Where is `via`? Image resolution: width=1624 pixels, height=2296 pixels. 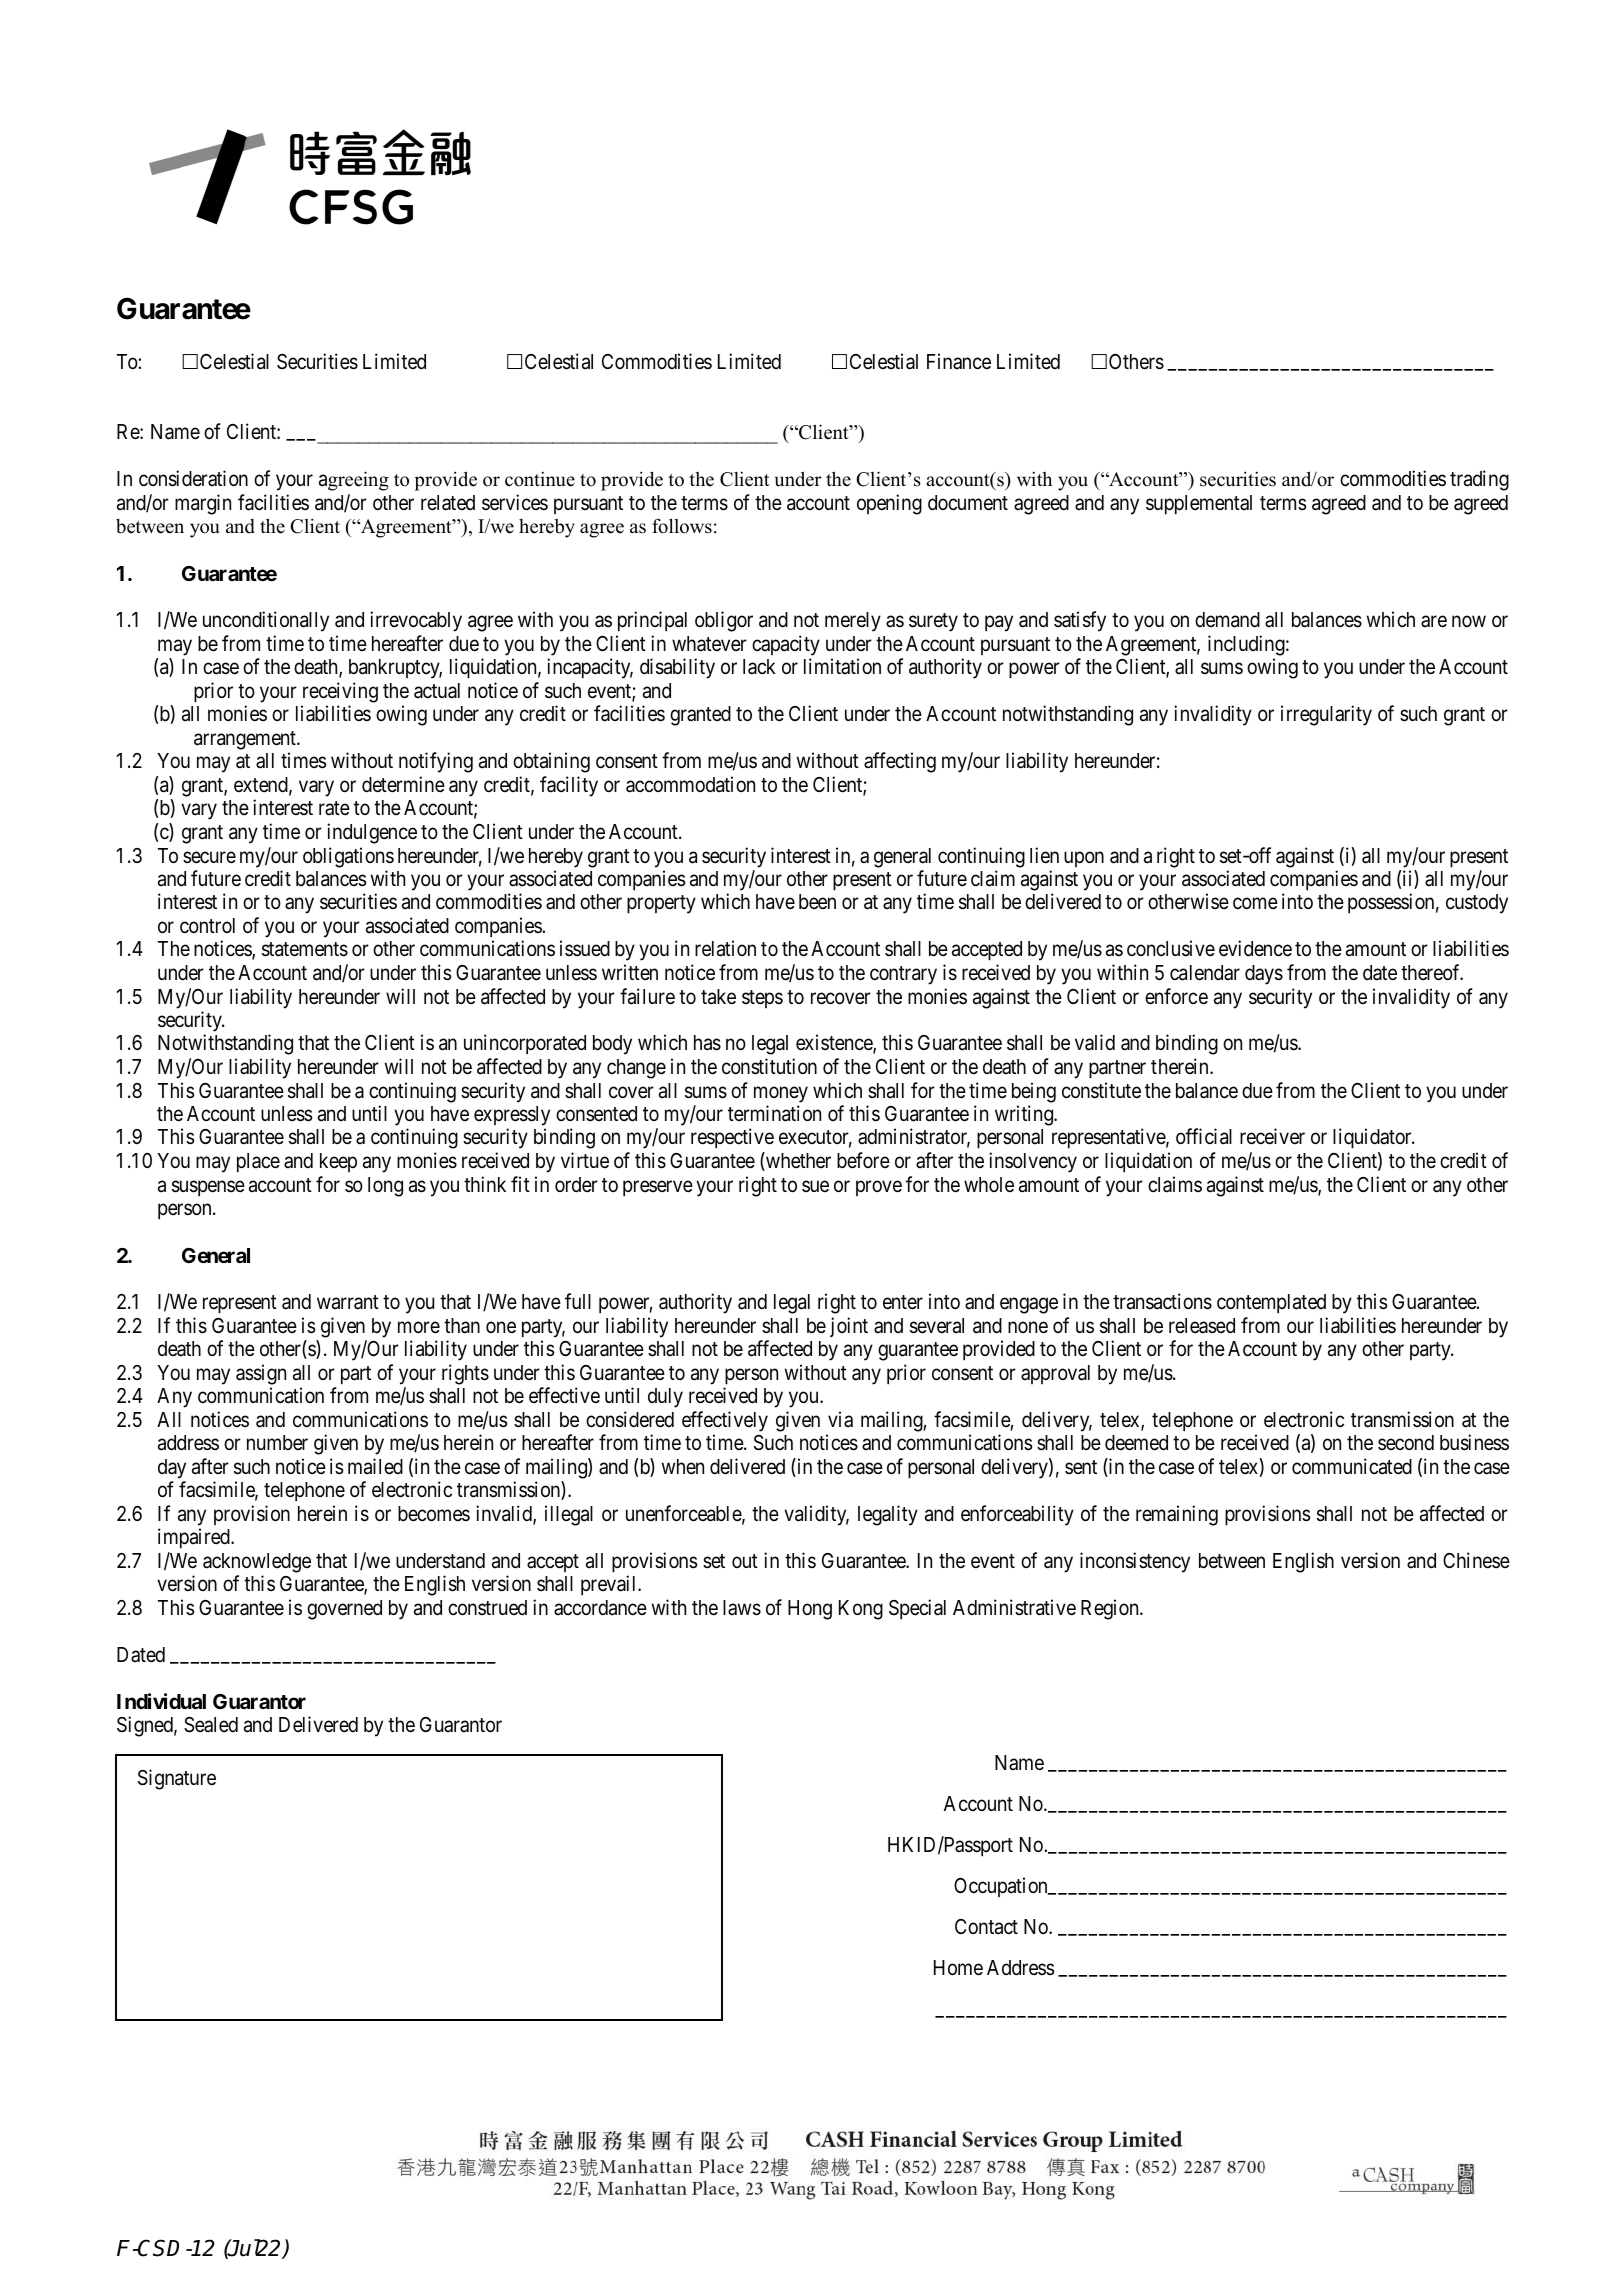 via is located at coordinates (840, 1419).
